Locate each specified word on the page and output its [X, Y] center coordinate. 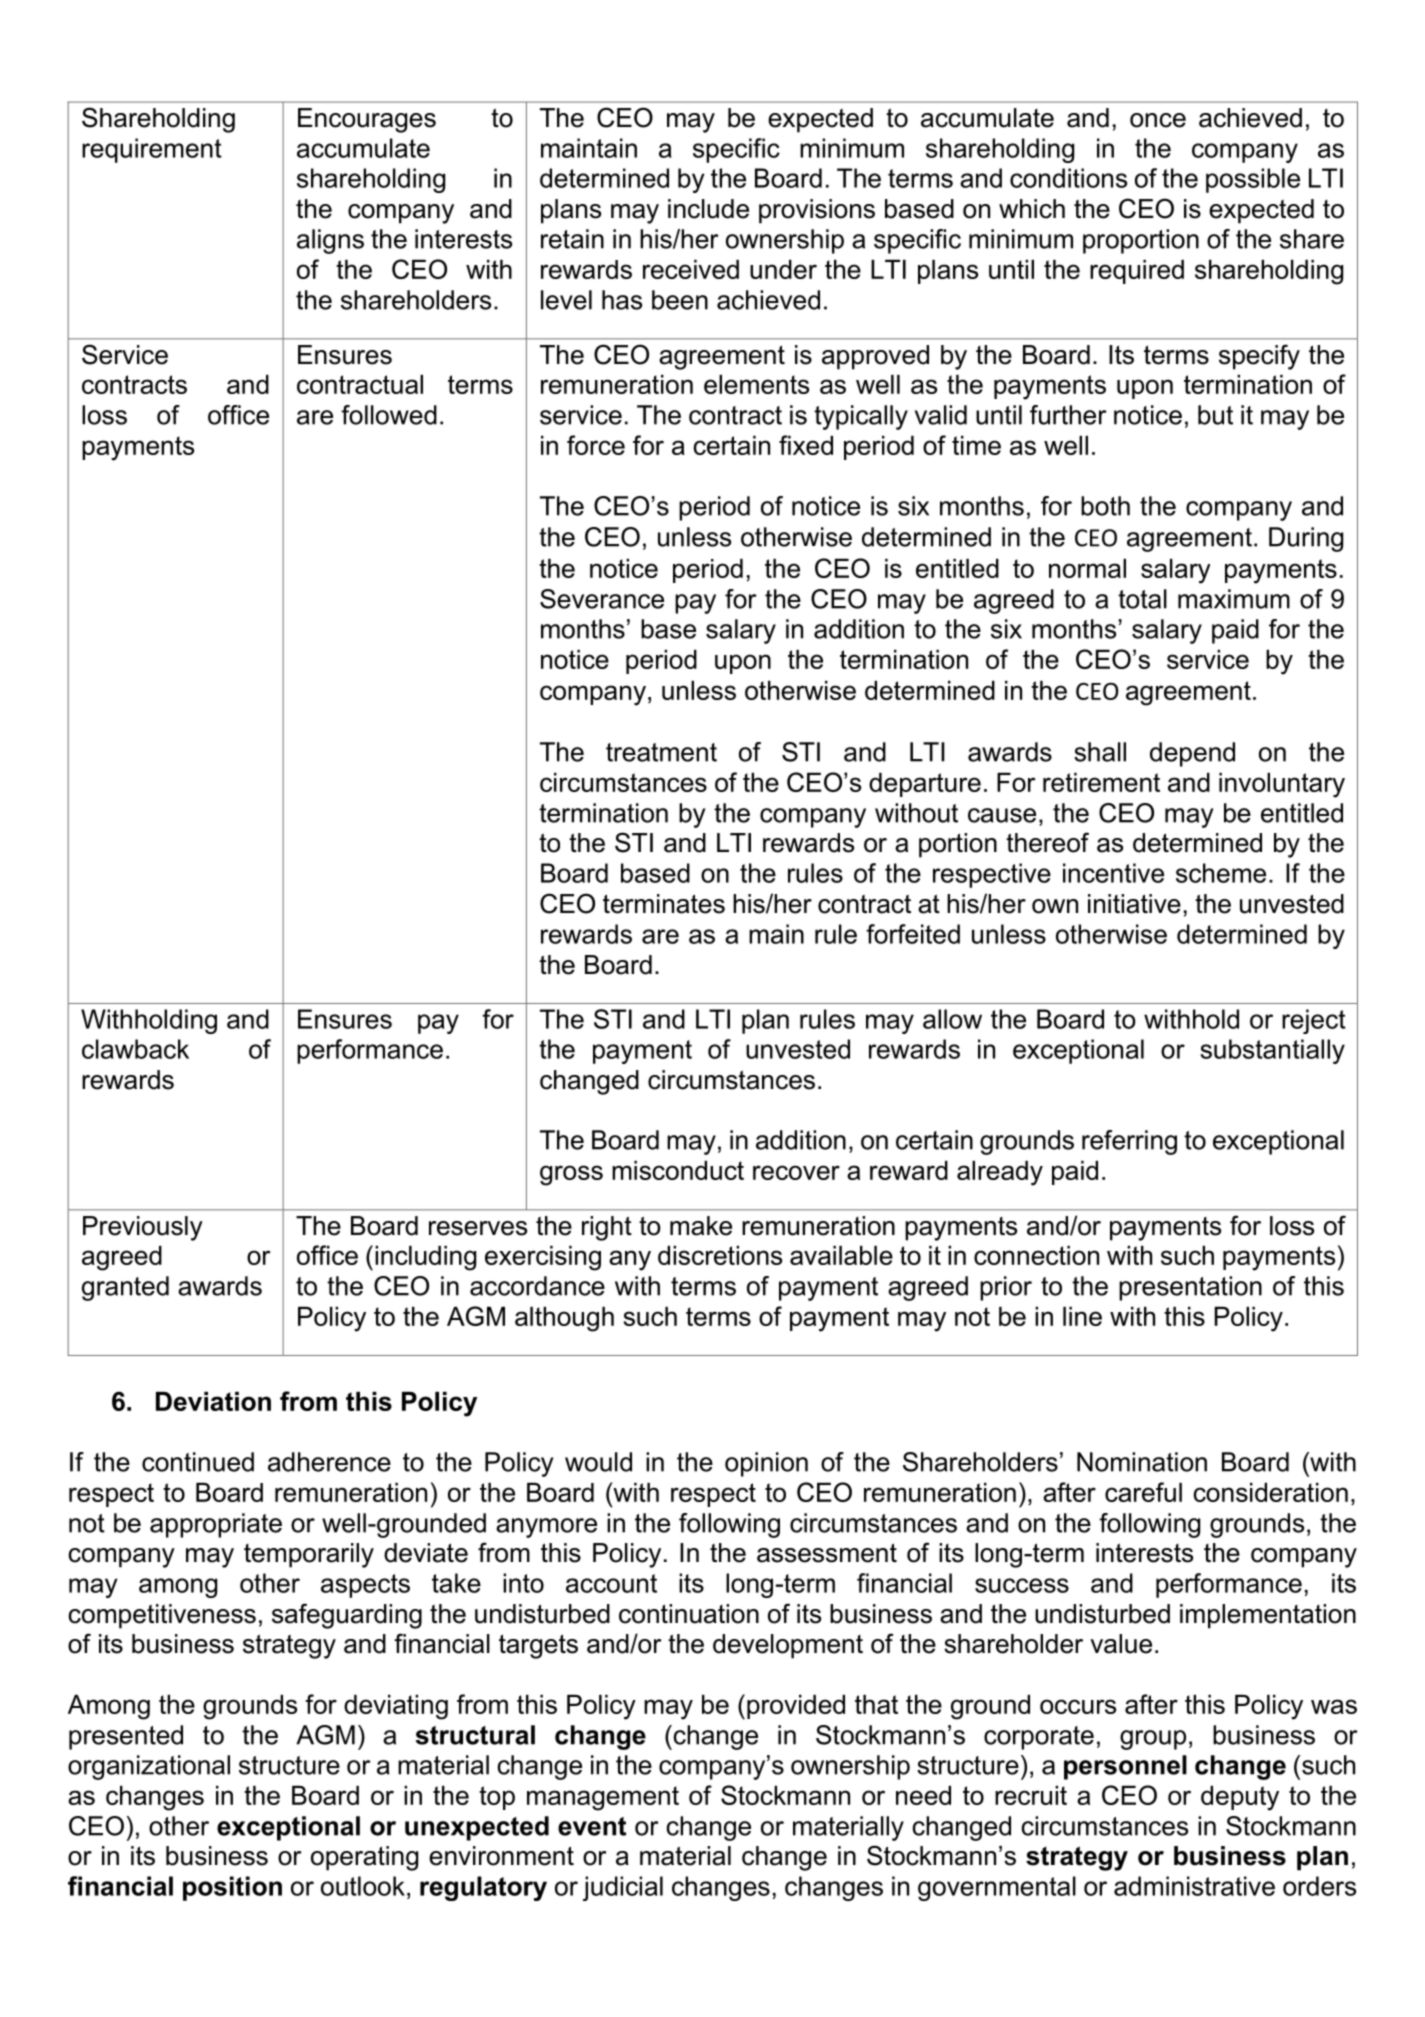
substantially [1272, 1051]
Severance [602, 599]
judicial [623, 1888]
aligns [330, 241]
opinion [766, 1464]
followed [389, 415]
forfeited [913, 934]
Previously [143, 1228]
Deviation [213, 1401]
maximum [1234, 599]
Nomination [1142, 1462]
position [232, 1888]
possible [1253, 180]
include [708, 209]
